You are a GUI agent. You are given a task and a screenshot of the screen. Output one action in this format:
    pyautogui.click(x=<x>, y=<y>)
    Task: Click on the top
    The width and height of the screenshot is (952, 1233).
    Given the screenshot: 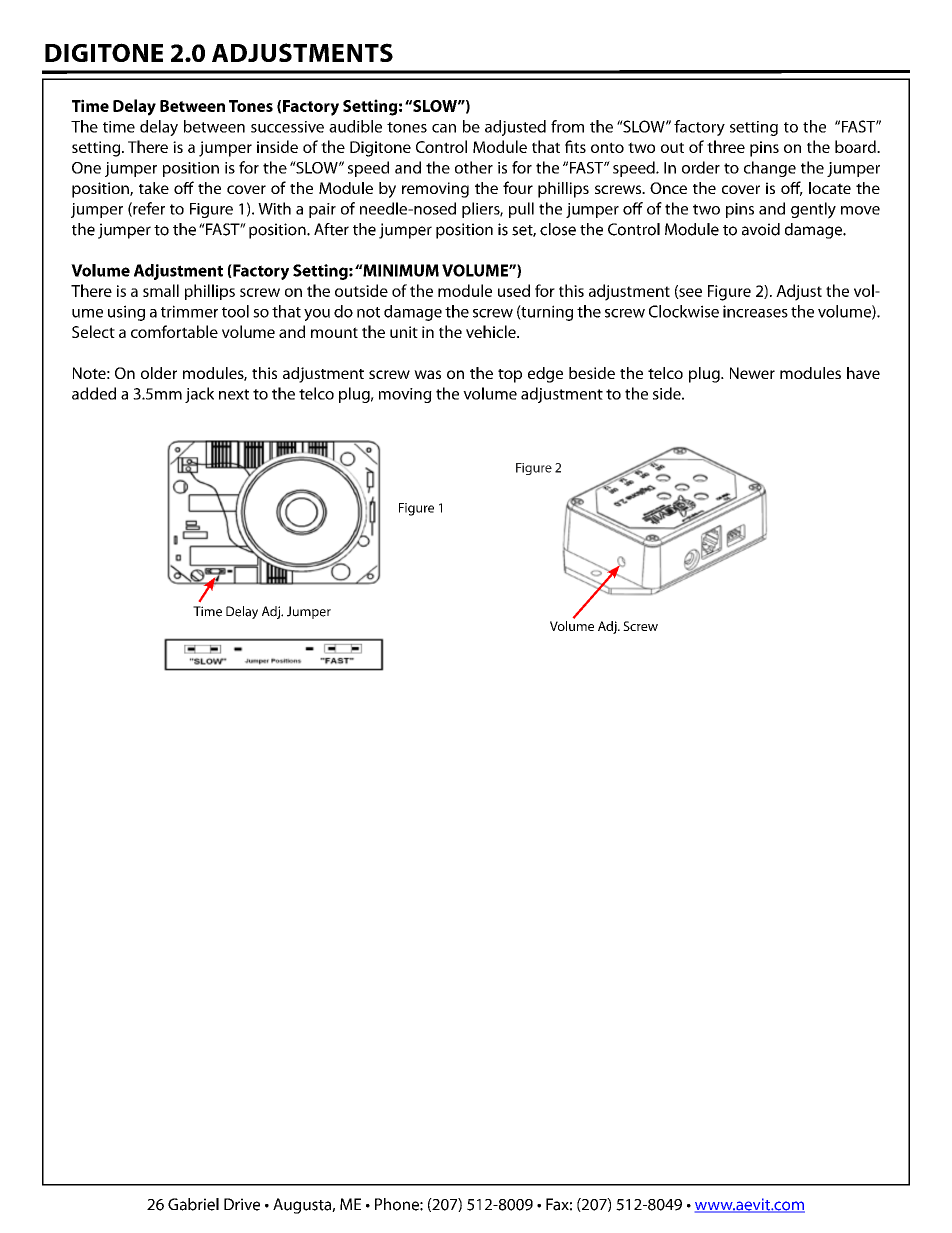 What is the action you would take?
    pyautogui.click(x=510, y=376)
